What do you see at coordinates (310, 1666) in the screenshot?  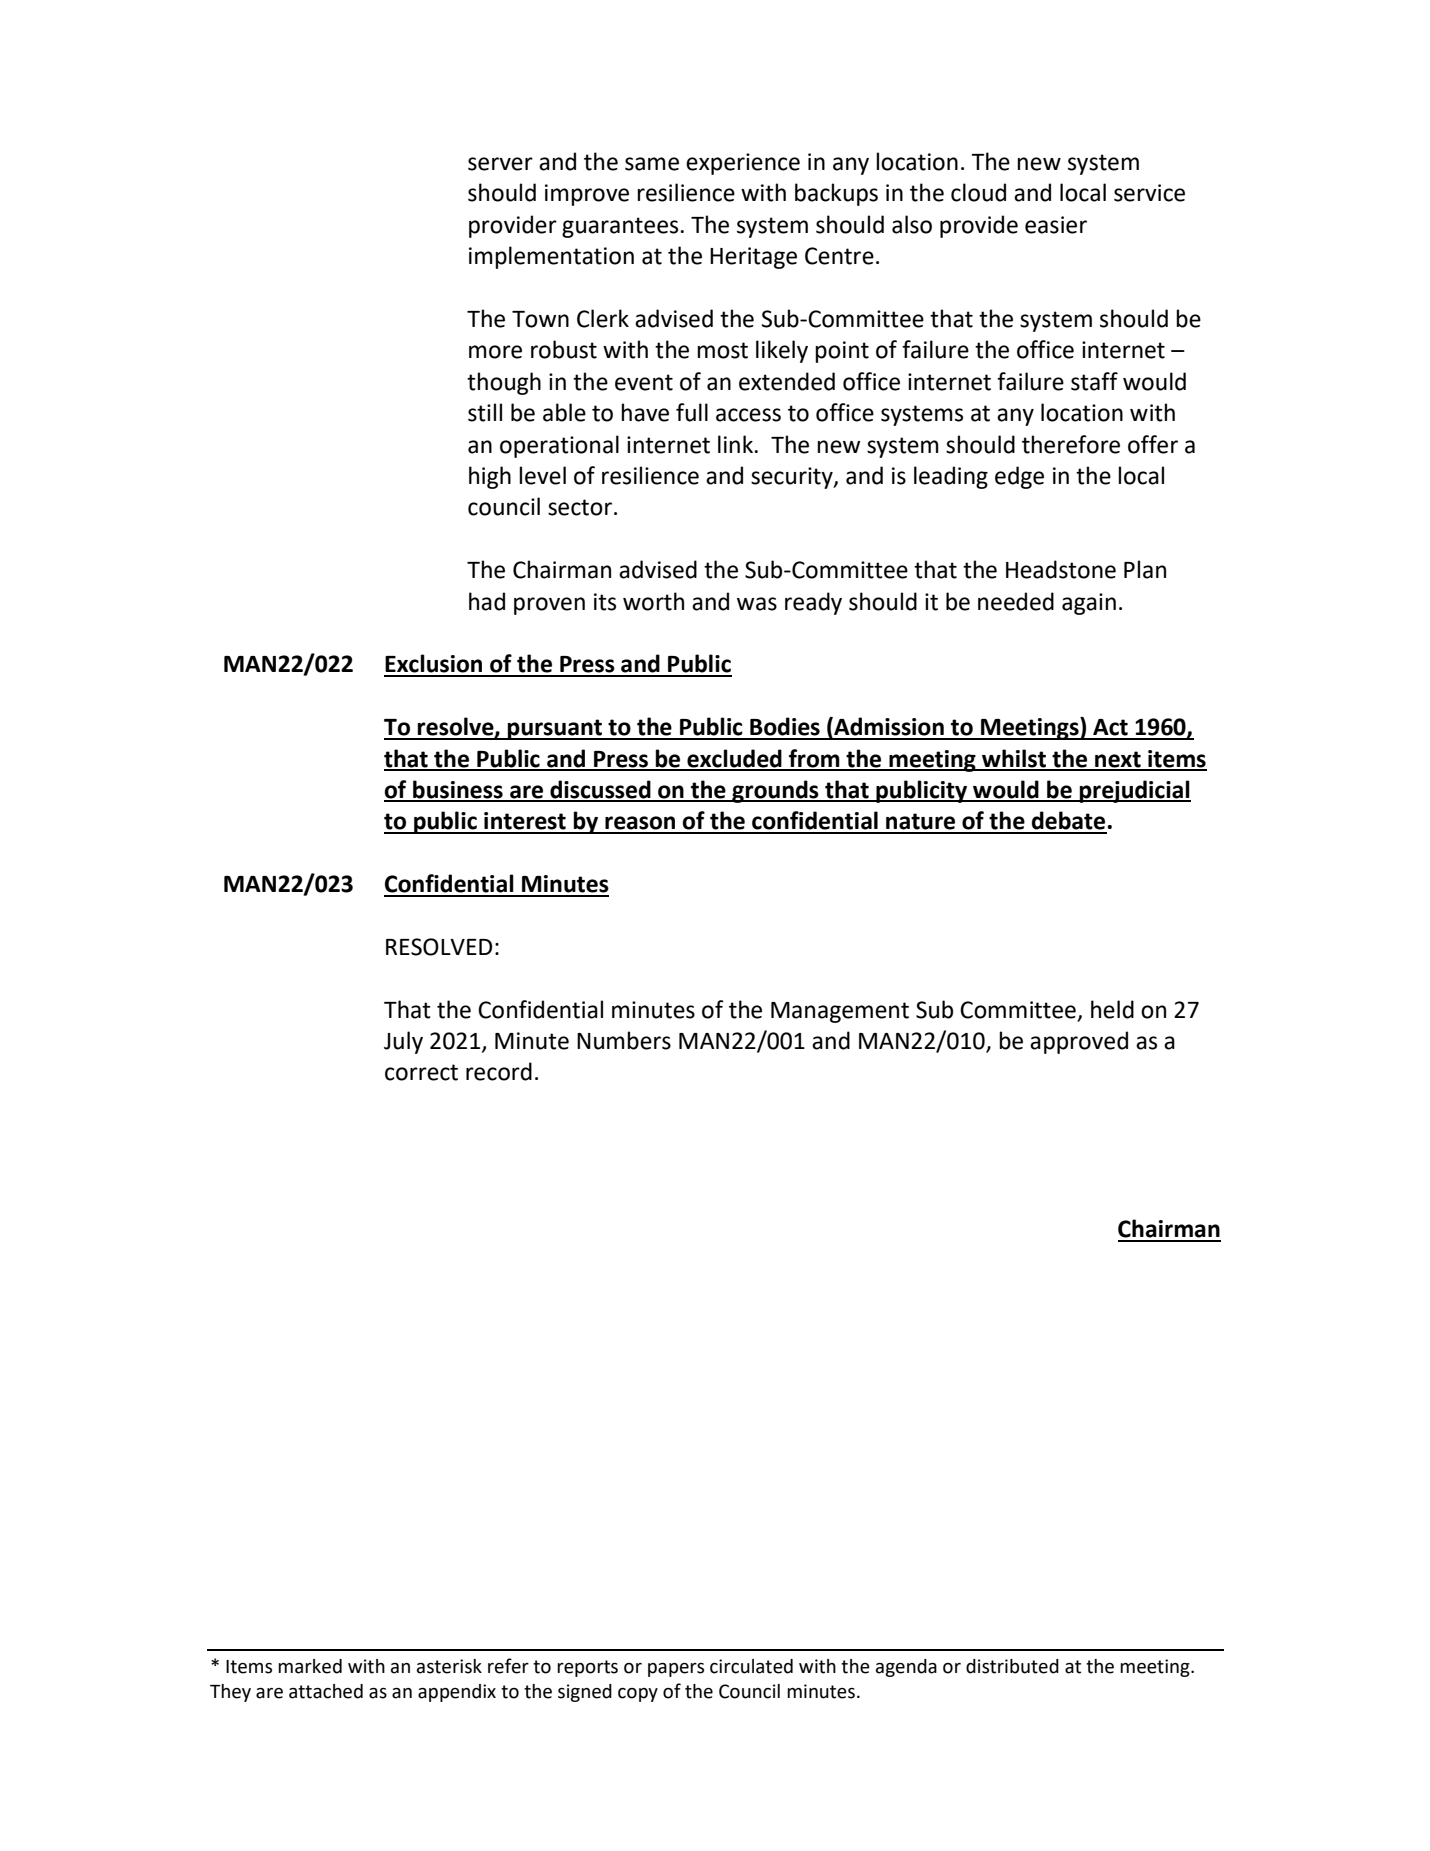 I see `marked` at bounding box center [310, 1666].
